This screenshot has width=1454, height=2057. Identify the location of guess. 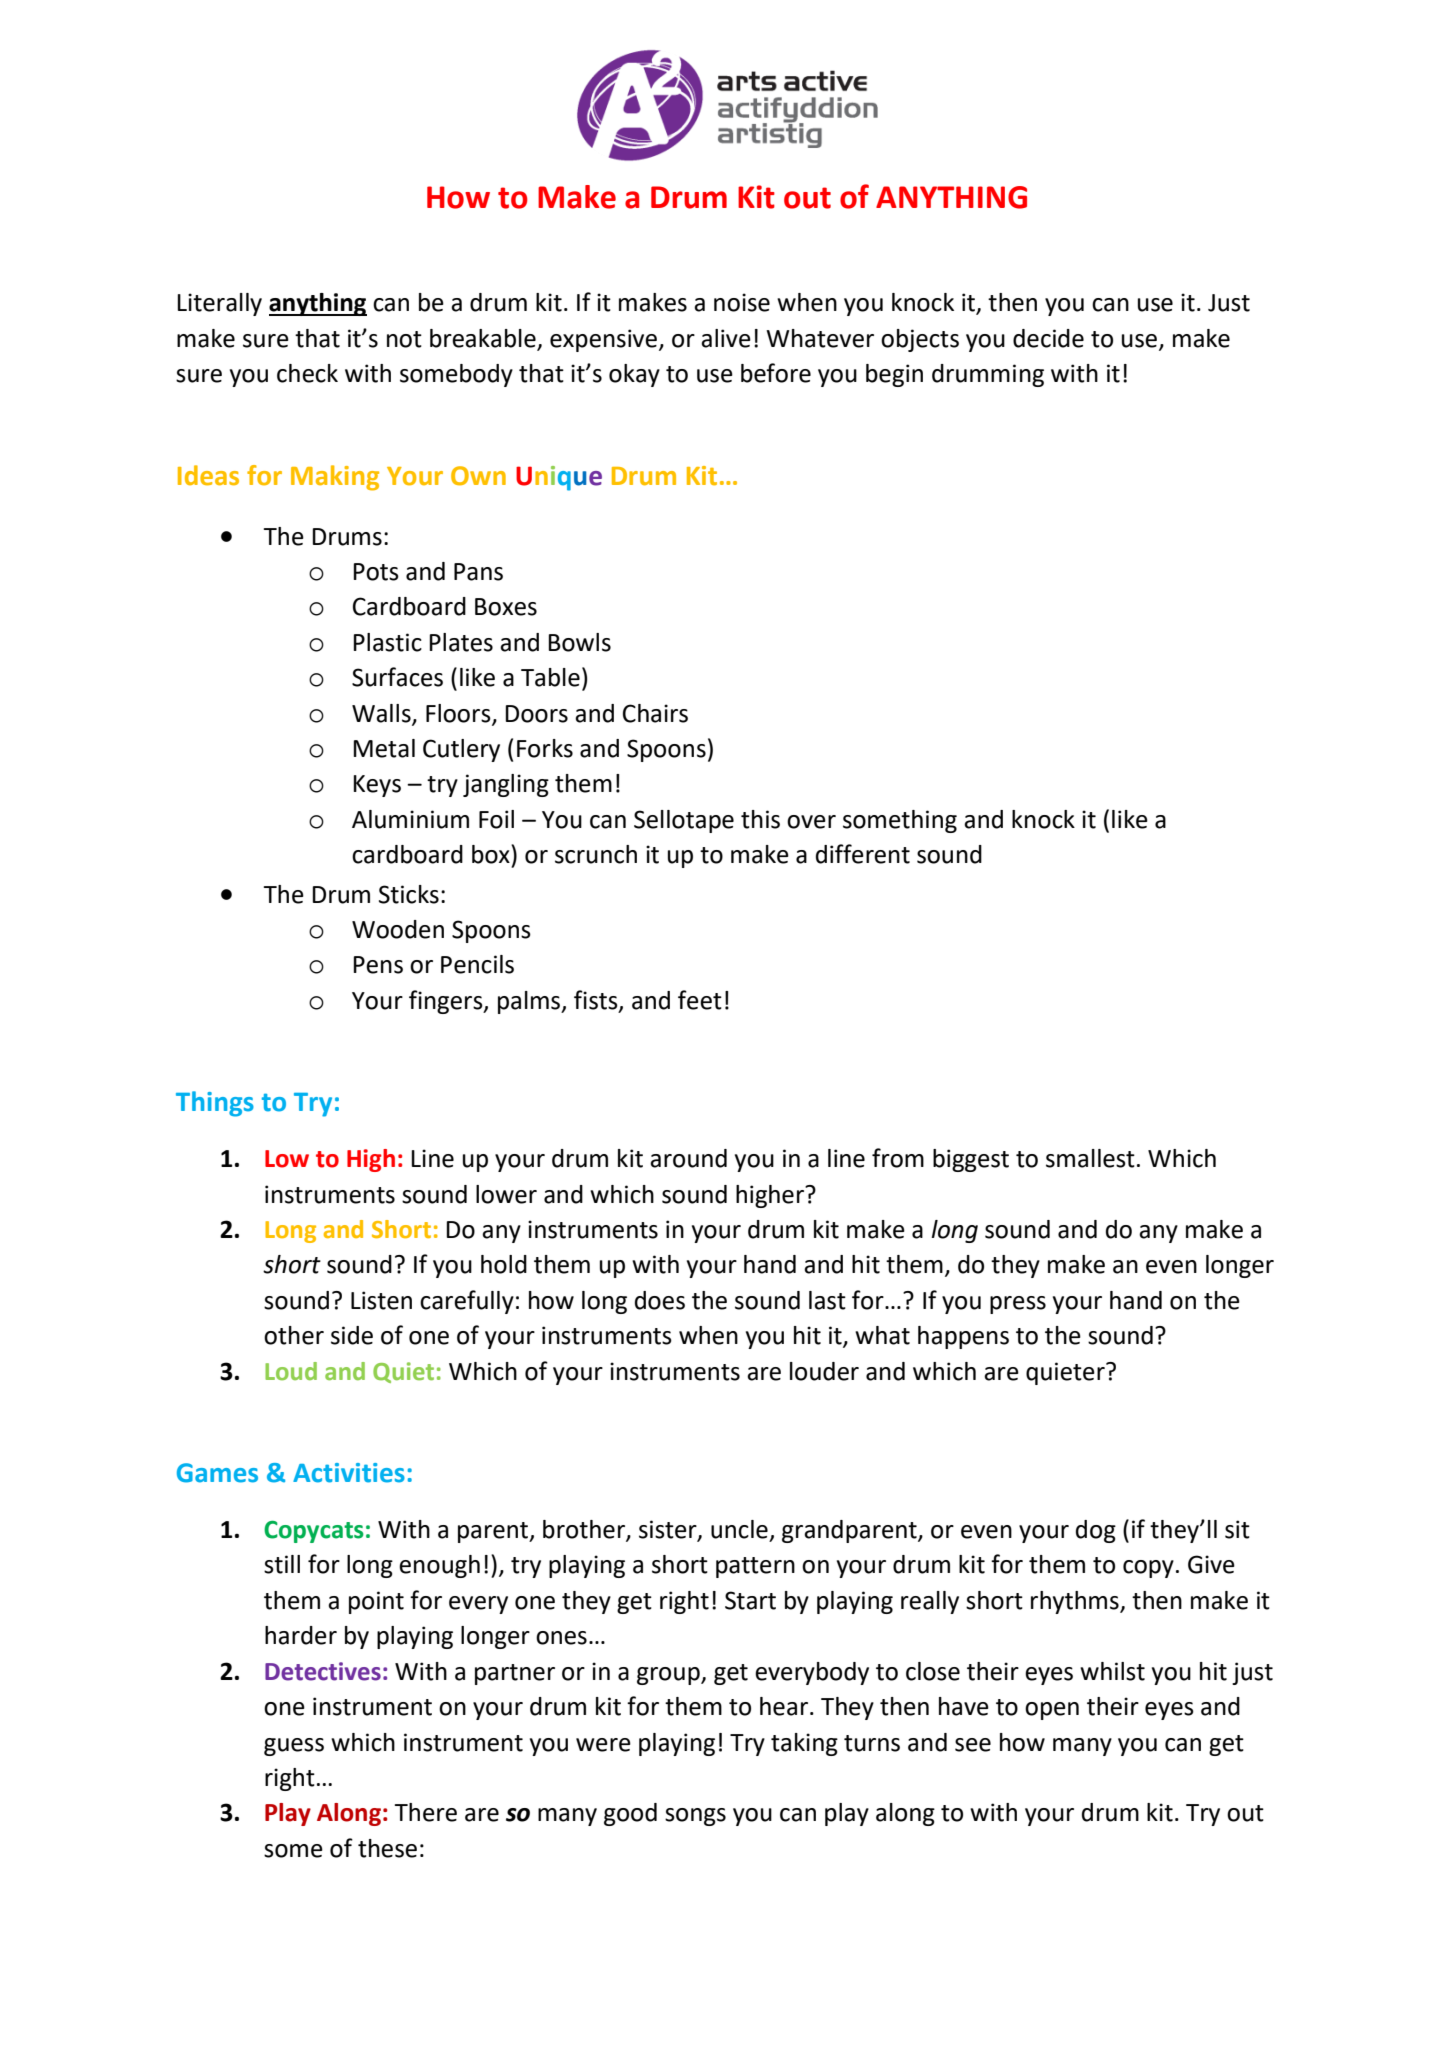
(294, 1747).
